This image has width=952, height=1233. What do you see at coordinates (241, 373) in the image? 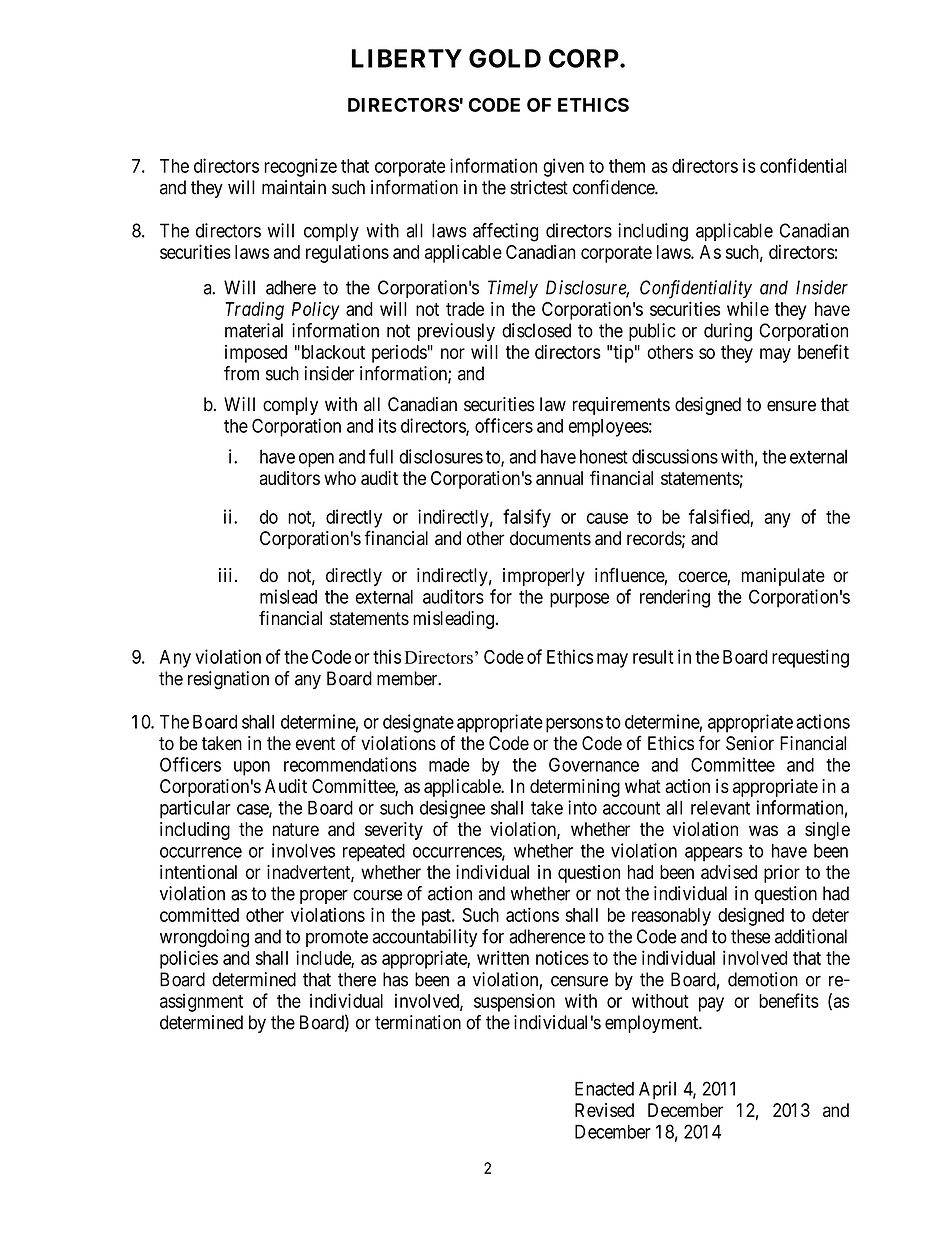
I see `from` at bounding box center [241, 373].
